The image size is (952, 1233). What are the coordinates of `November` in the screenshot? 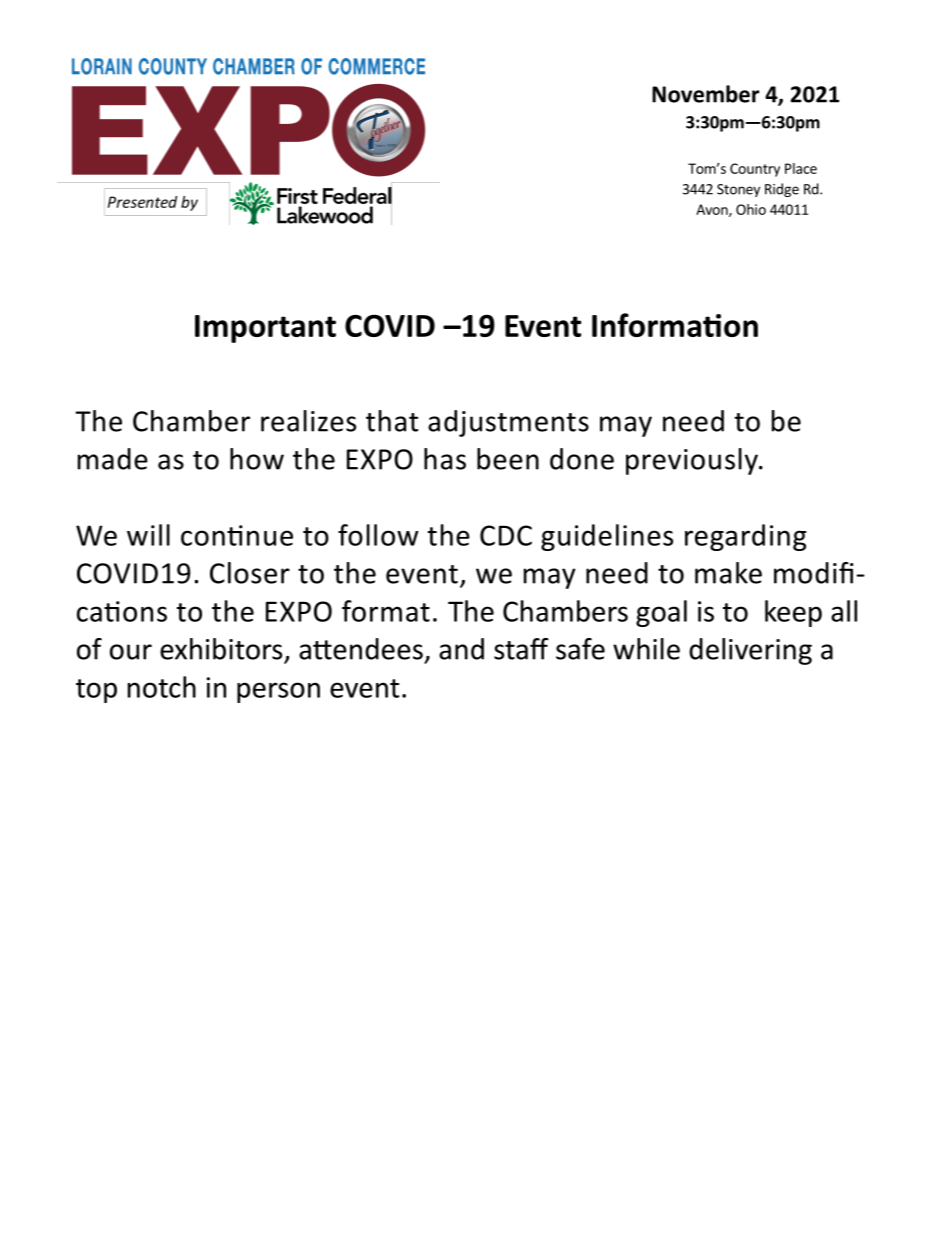 It's located at (706, 94).
